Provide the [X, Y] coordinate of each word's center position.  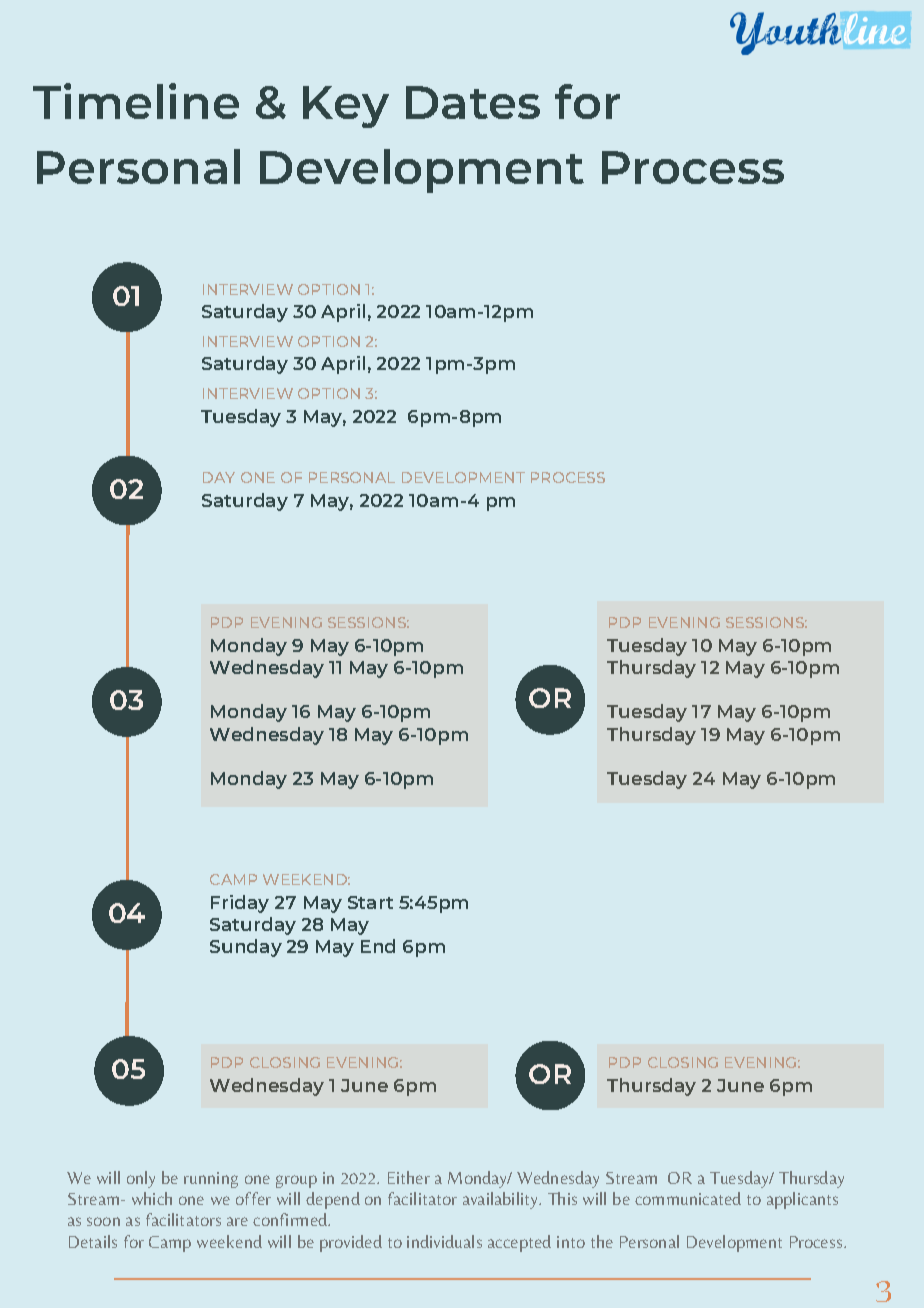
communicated [688, 1198]
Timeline [136, 101]
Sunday [246, 948]
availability [502, 1200]
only [141, 1179]
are [237, 1221]
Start [370, 902]
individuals [444, 1241]
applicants [802, 1200]
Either [409, 1177]
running [211, 1180]
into [571, 1242]
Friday [240, 904]
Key [346, 107]
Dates [473, 102]
